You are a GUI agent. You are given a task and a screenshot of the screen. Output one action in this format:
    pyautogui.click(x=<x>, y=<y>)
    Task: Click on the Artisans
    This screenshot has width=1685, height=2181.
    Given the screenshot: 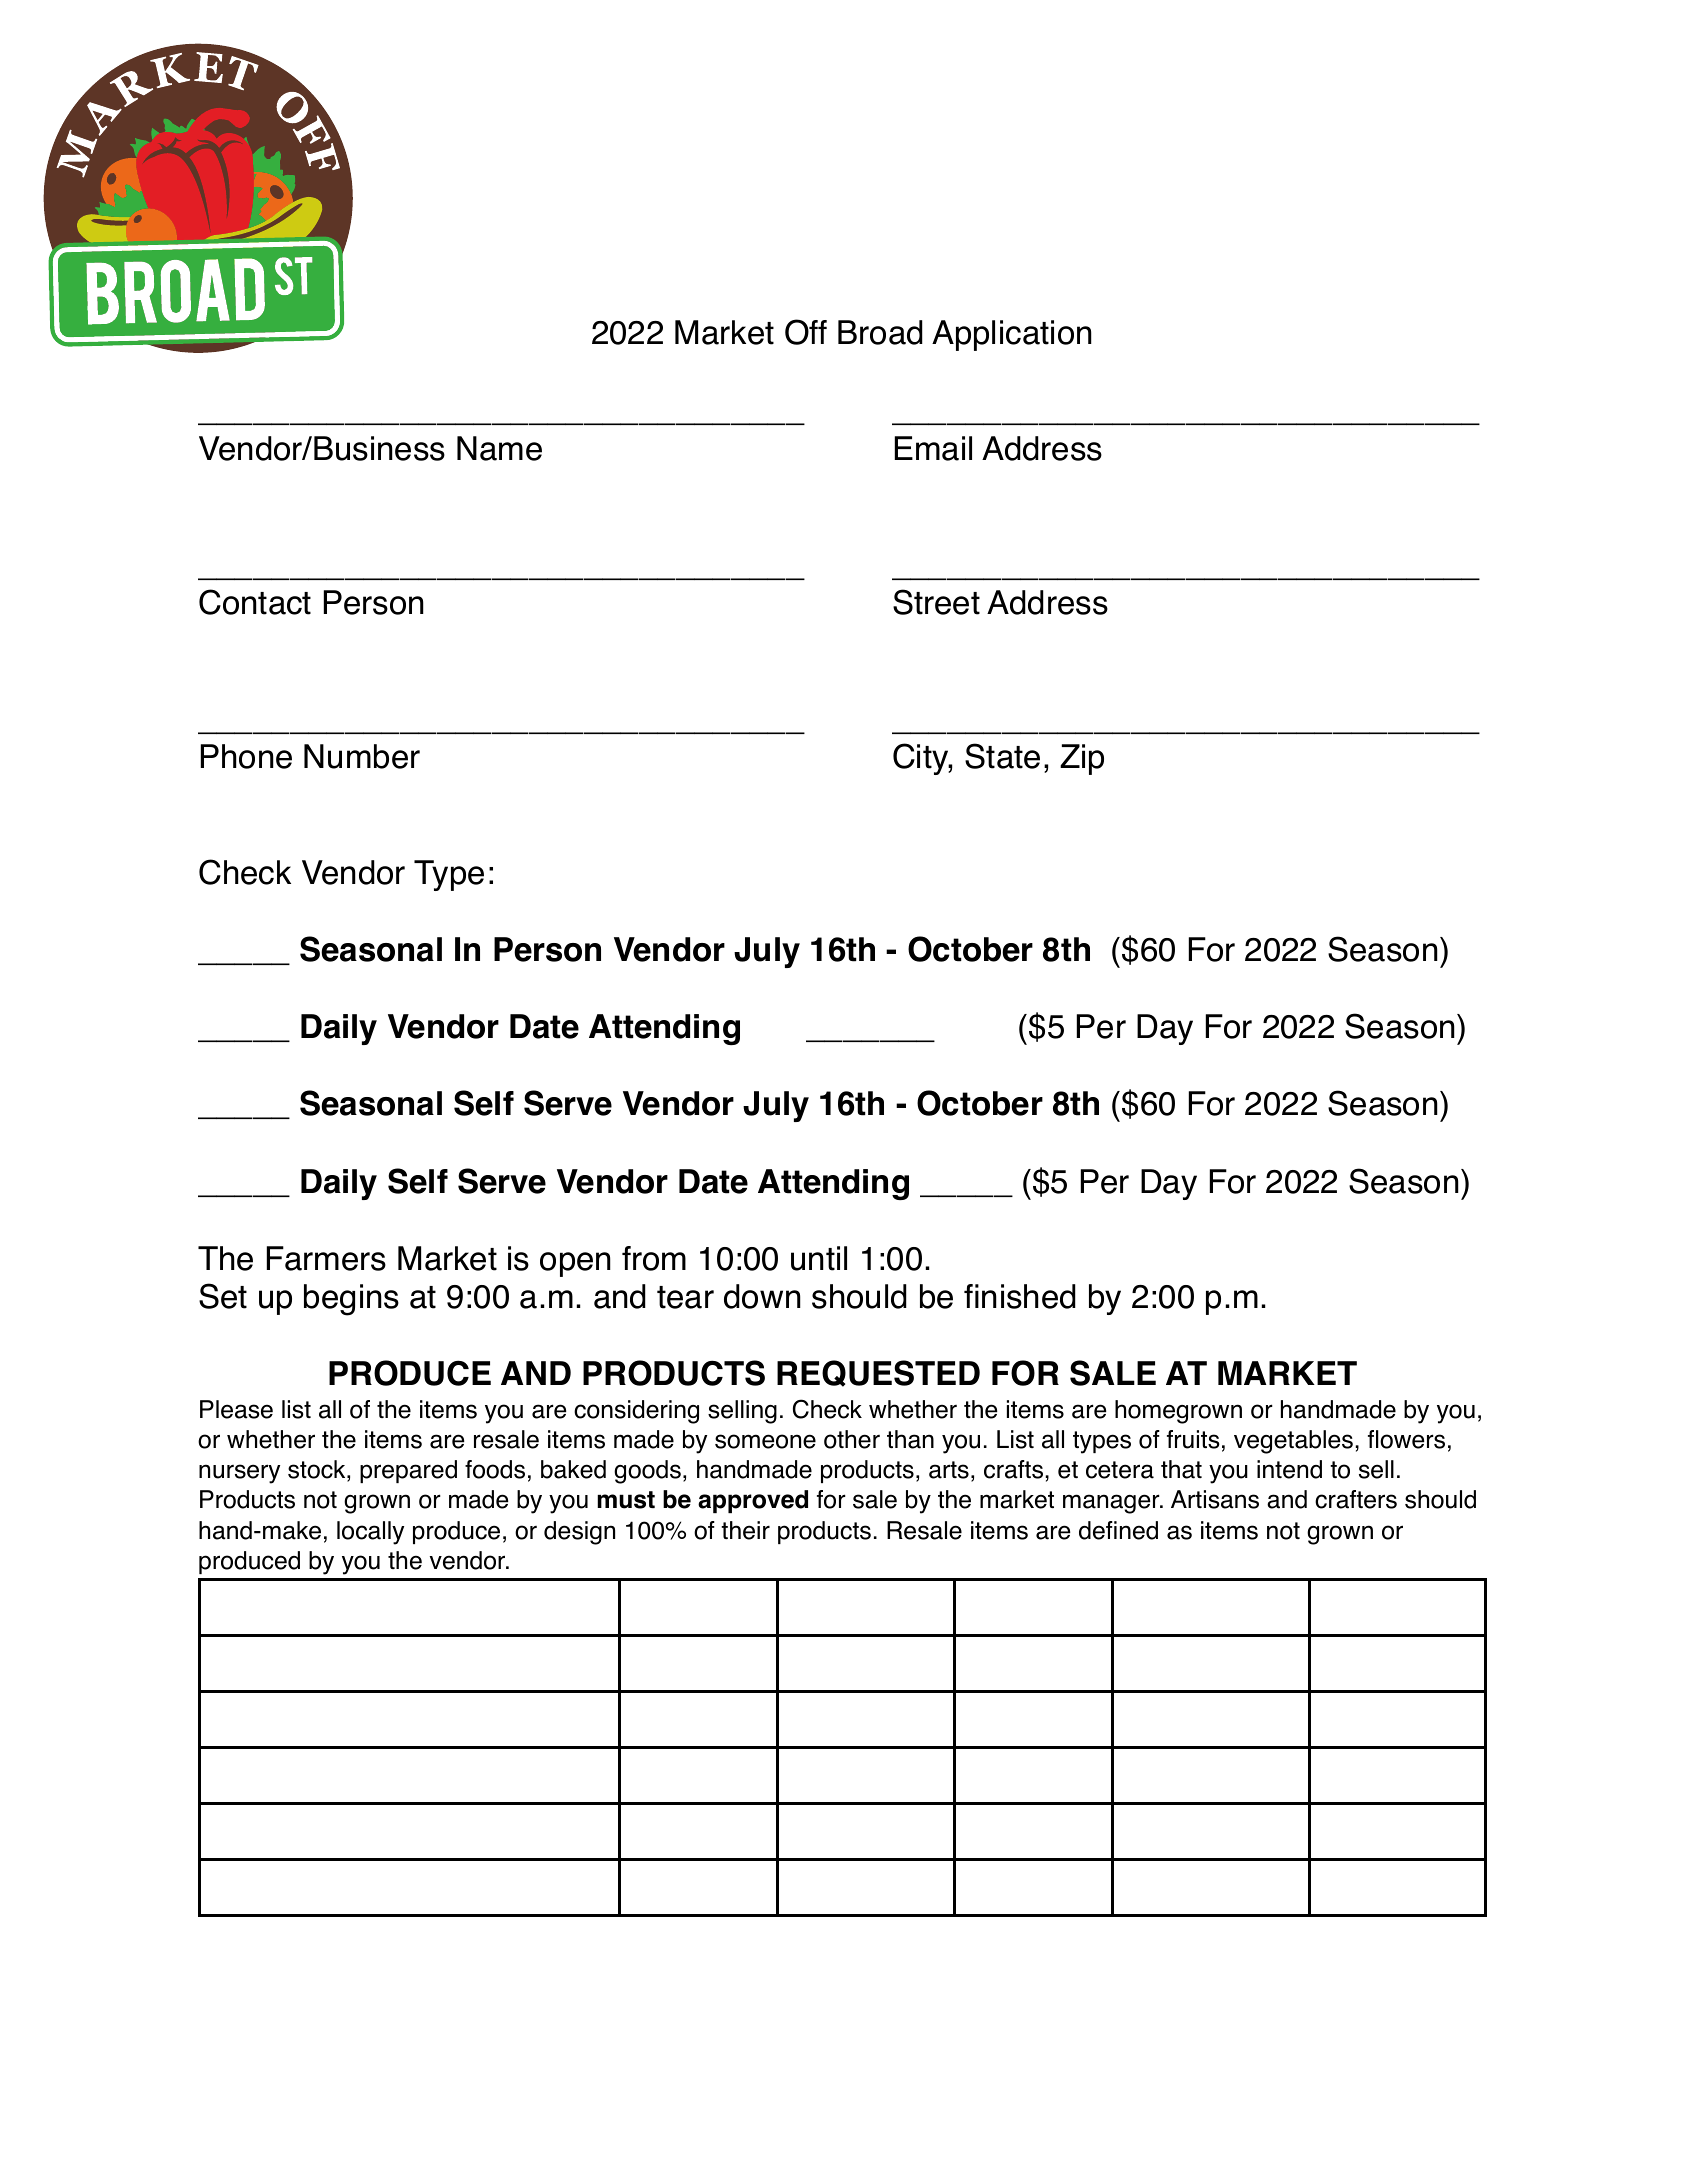 What is the action you would take?
    pyautogui.click(x=1215, y=1499)
